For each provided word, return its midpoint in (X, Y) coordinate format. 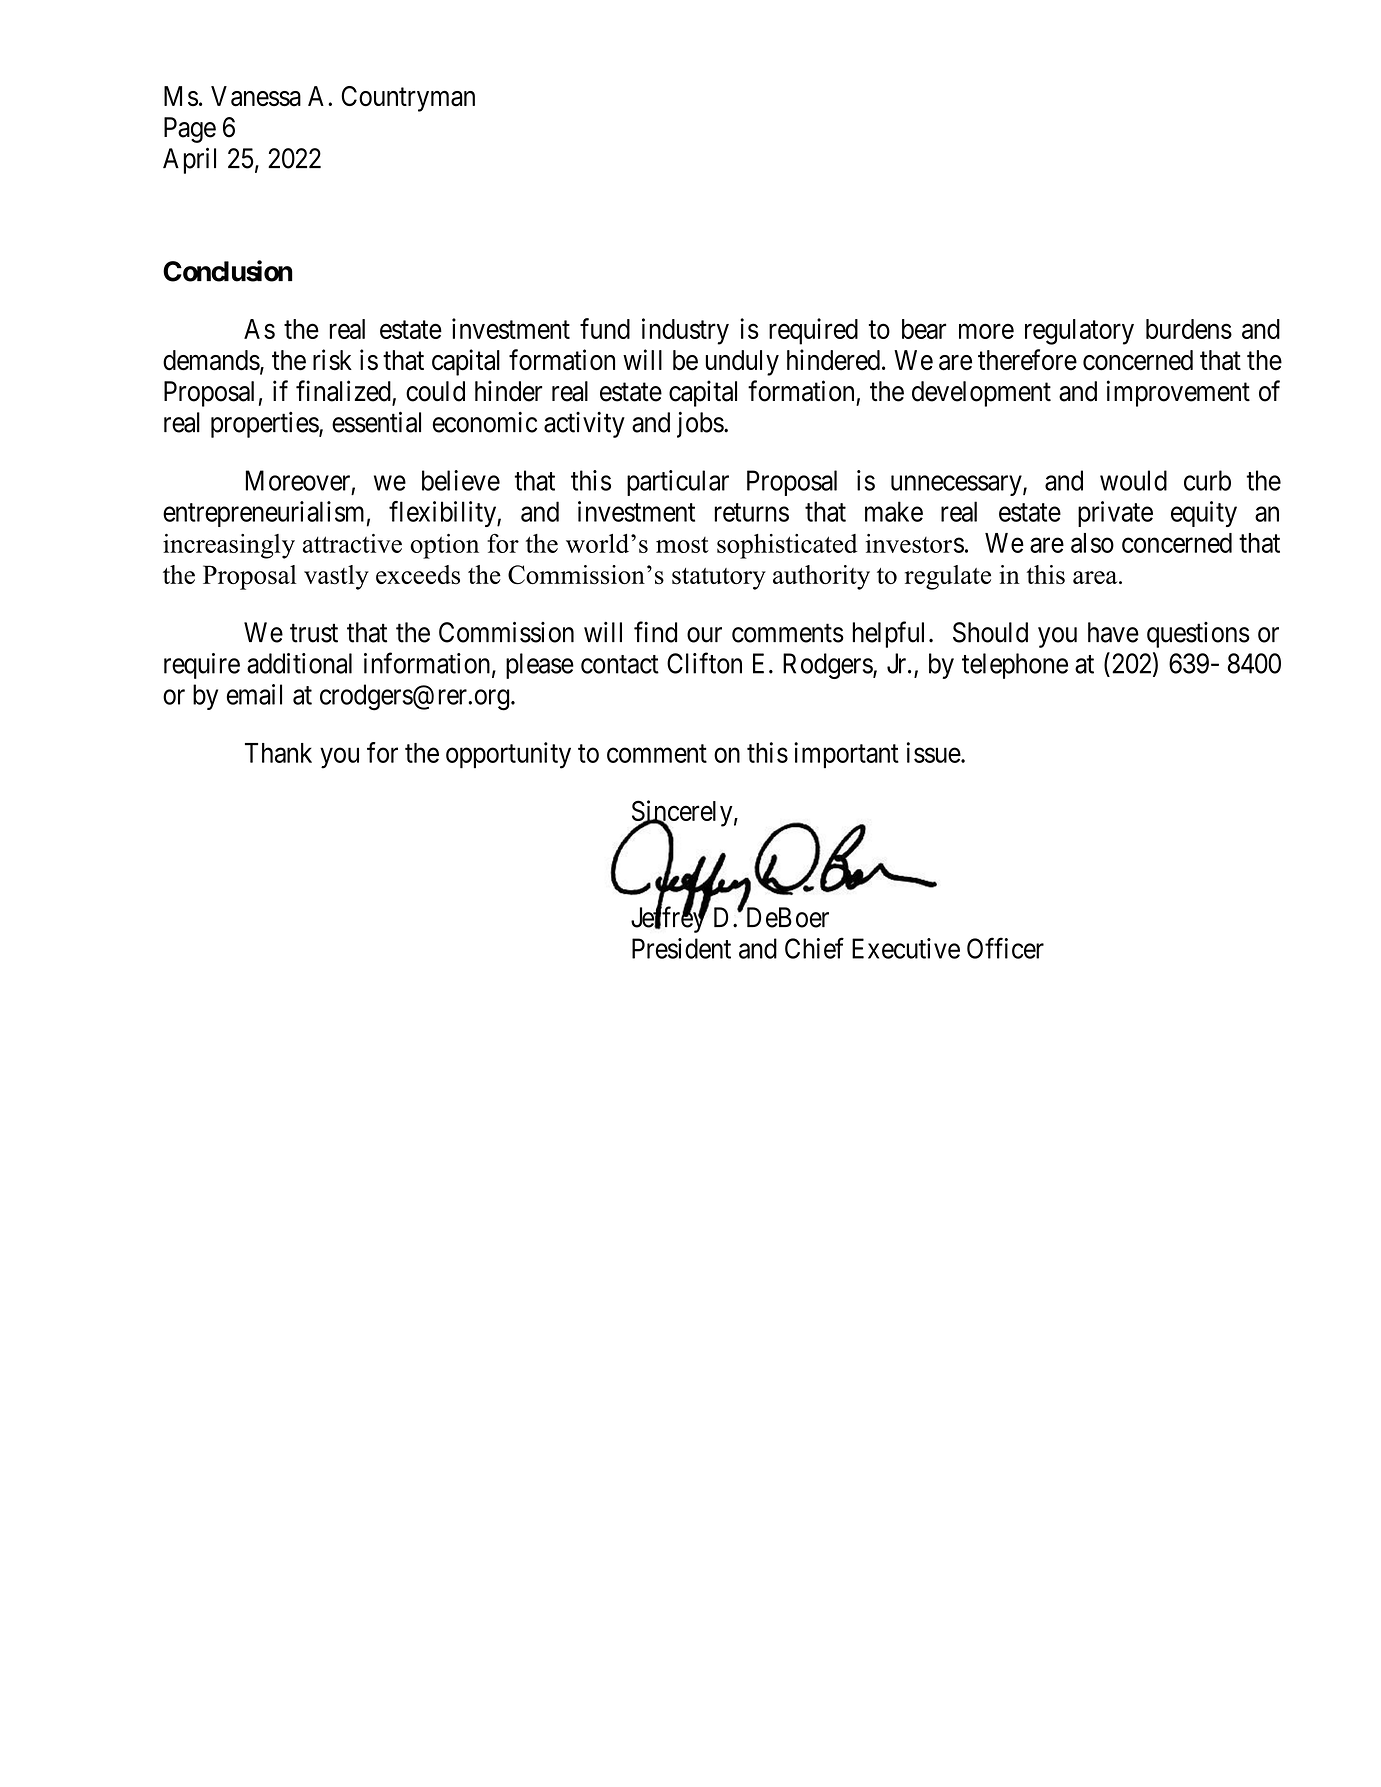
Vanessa (256, 96)
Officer (1005, 948)
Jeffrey (669, 919)
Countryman (408, 99)
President (681, 948)
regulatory (1079, 332)
